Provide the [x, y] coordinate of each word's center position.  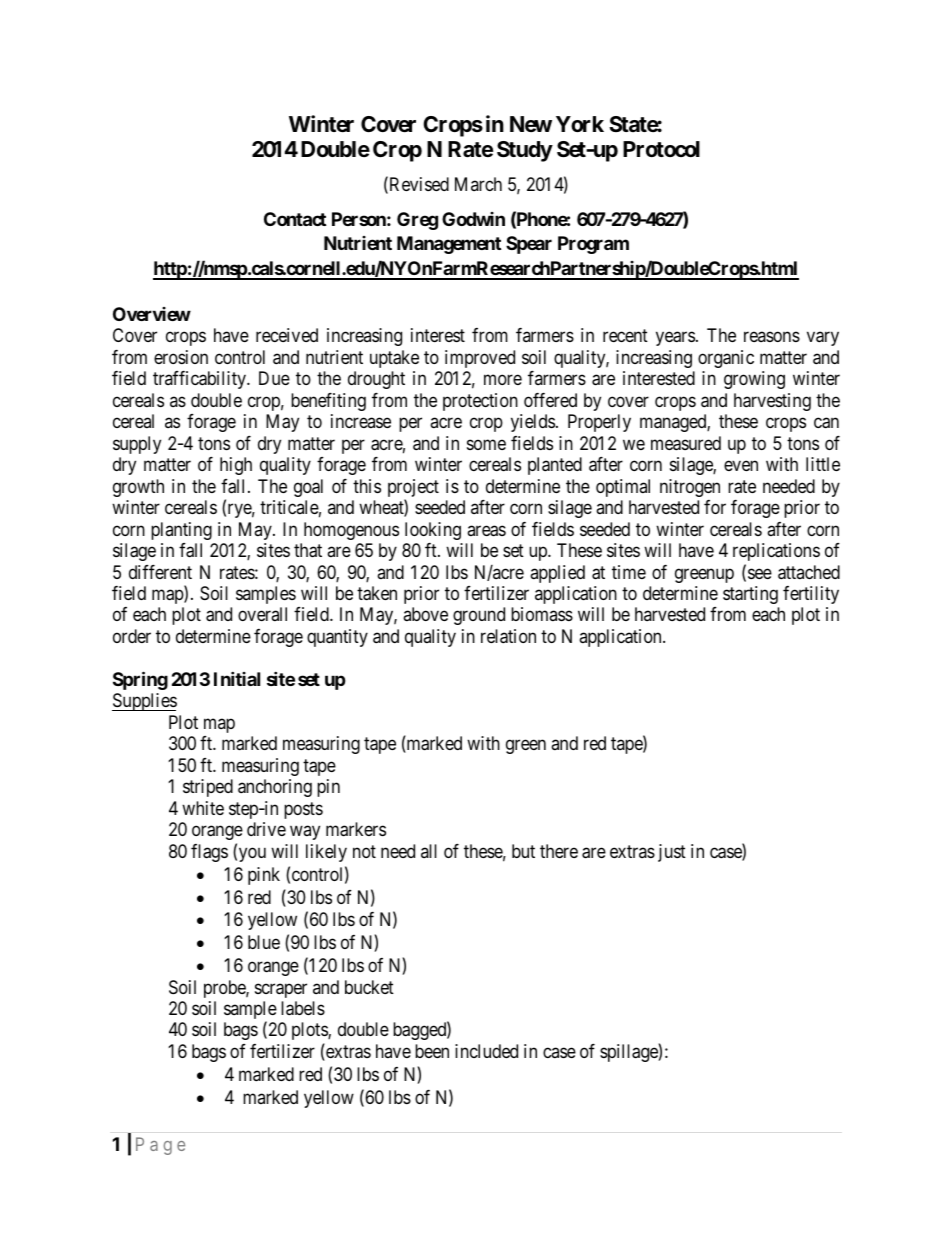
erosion [181, 357]
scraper [281, 990]
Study [525, 151]
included [486, 1051]
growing [754, 380]
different [160, 572]
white [203, 808]
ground [479, 616]
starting [750, 595]
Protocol [661, 149]
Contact [295, 219]
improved [480, 359]
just [672, 853]
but [523, 851]
